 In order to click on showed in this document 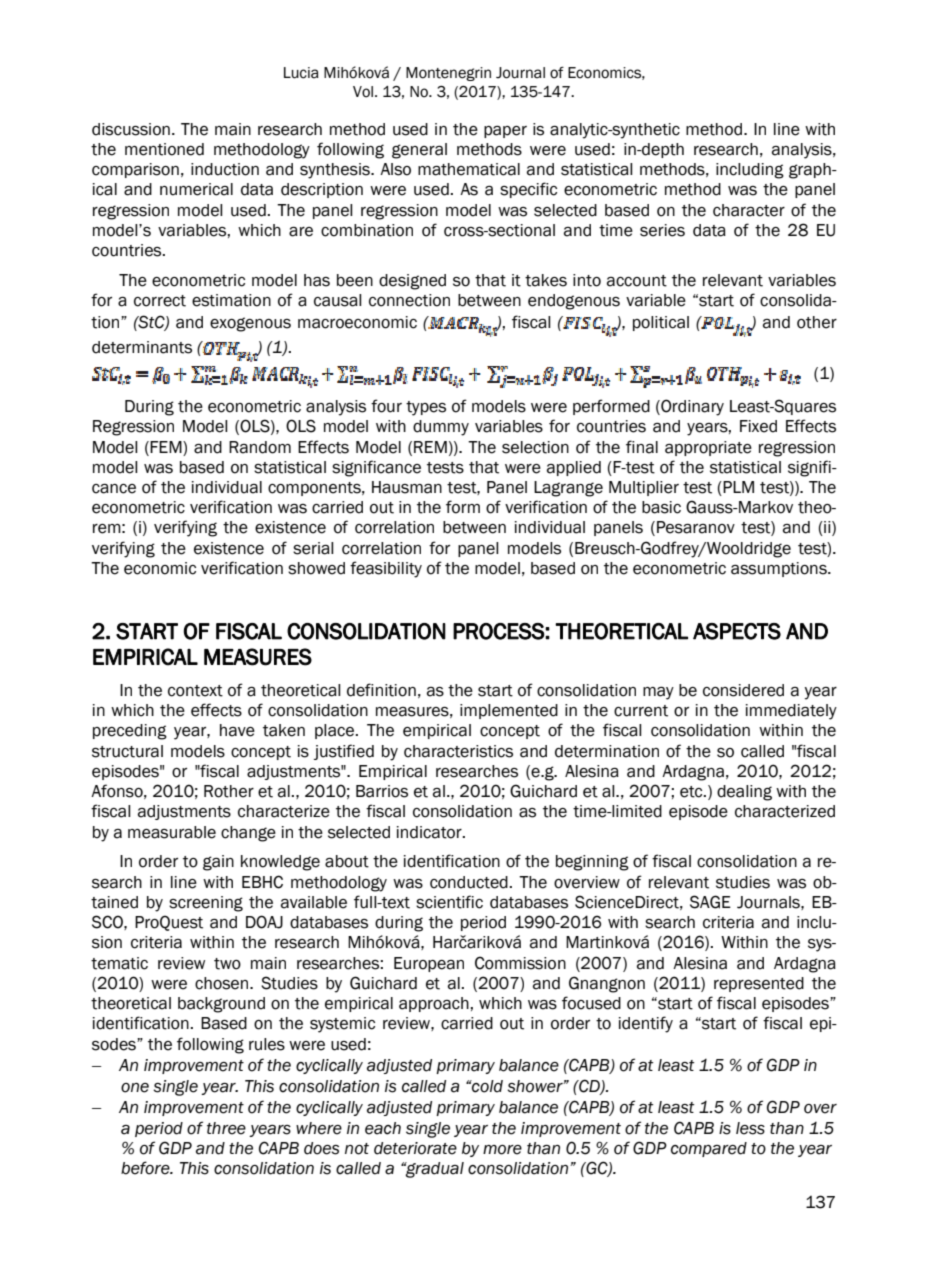, I will do `click(316, 568)`.
